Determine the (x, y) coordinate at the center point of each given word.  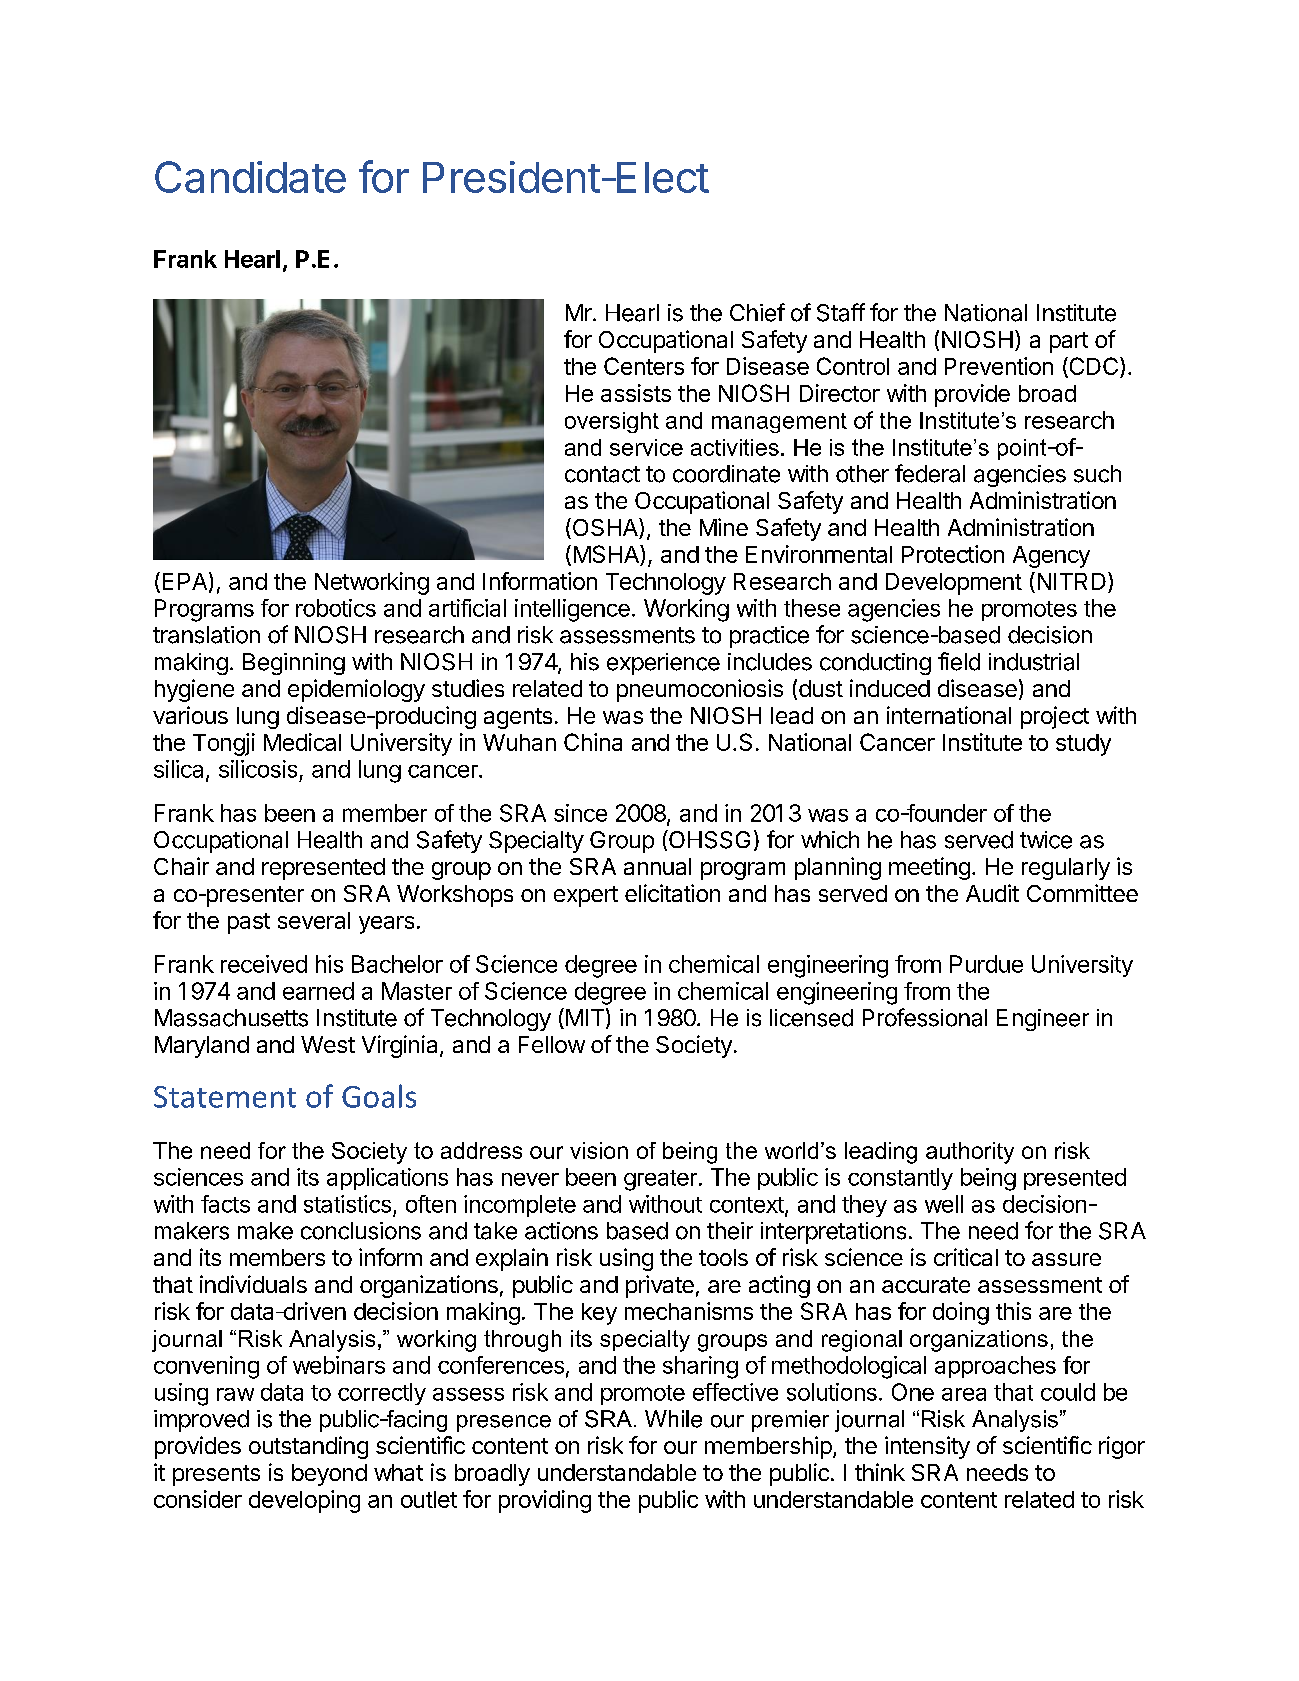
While (673, 1419)
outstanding (308, 1447)
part (1069, 342)
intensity (927, 1447)
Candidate (250, 177)
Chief (757, 312)
